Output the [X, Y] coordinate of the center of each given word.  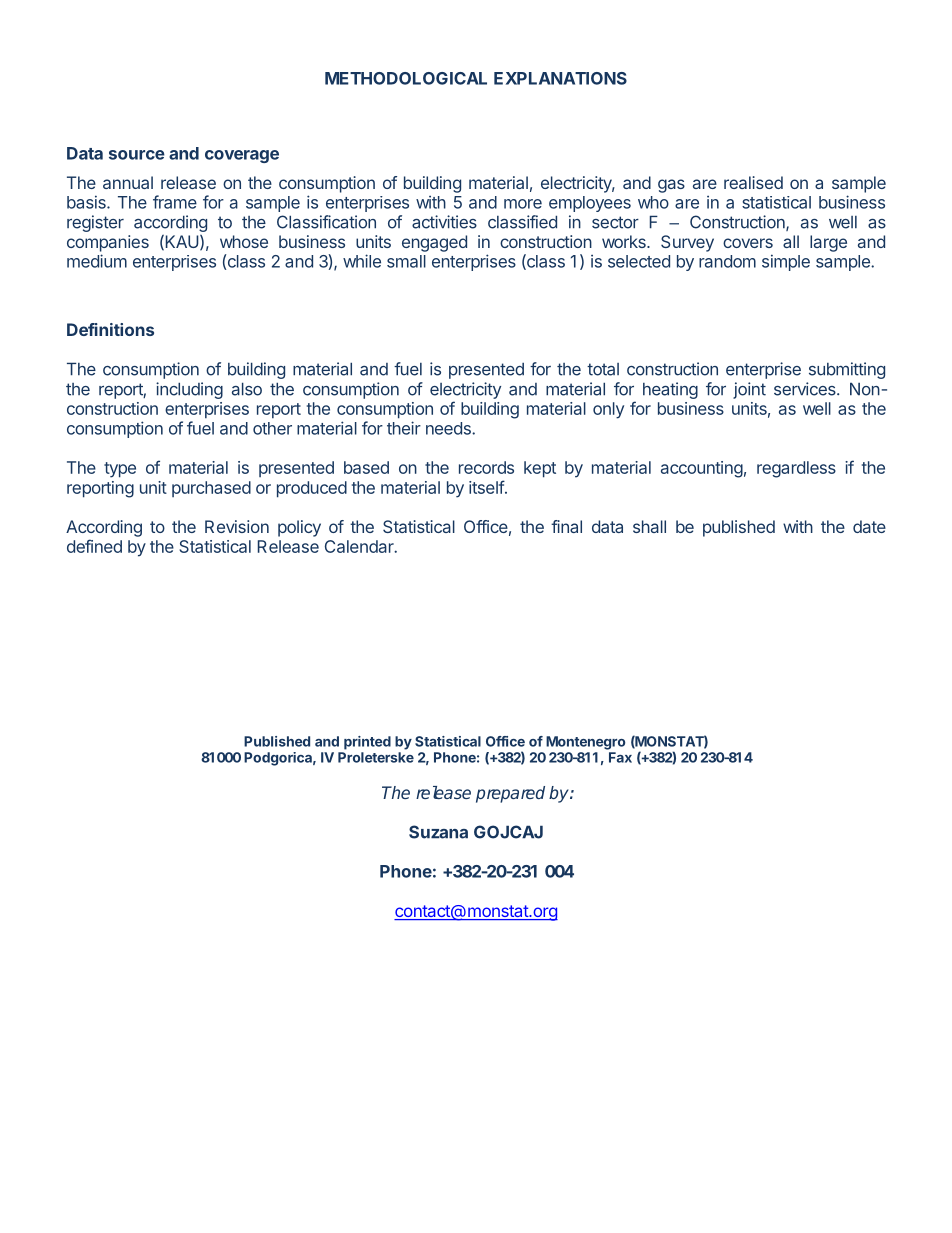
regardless [796, 469]
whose [244, 241]
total [603, 369]
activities [444, 222]
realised [753, 182]
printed [367, 743]
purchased [211, 489]
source [137, 155]
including [189, 390]
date [869, 526]
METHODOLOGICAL [406, 78]
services [806, 389]
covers [748, 243]
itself [487, 487]
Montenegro [585, 743]
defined [94, 546]
